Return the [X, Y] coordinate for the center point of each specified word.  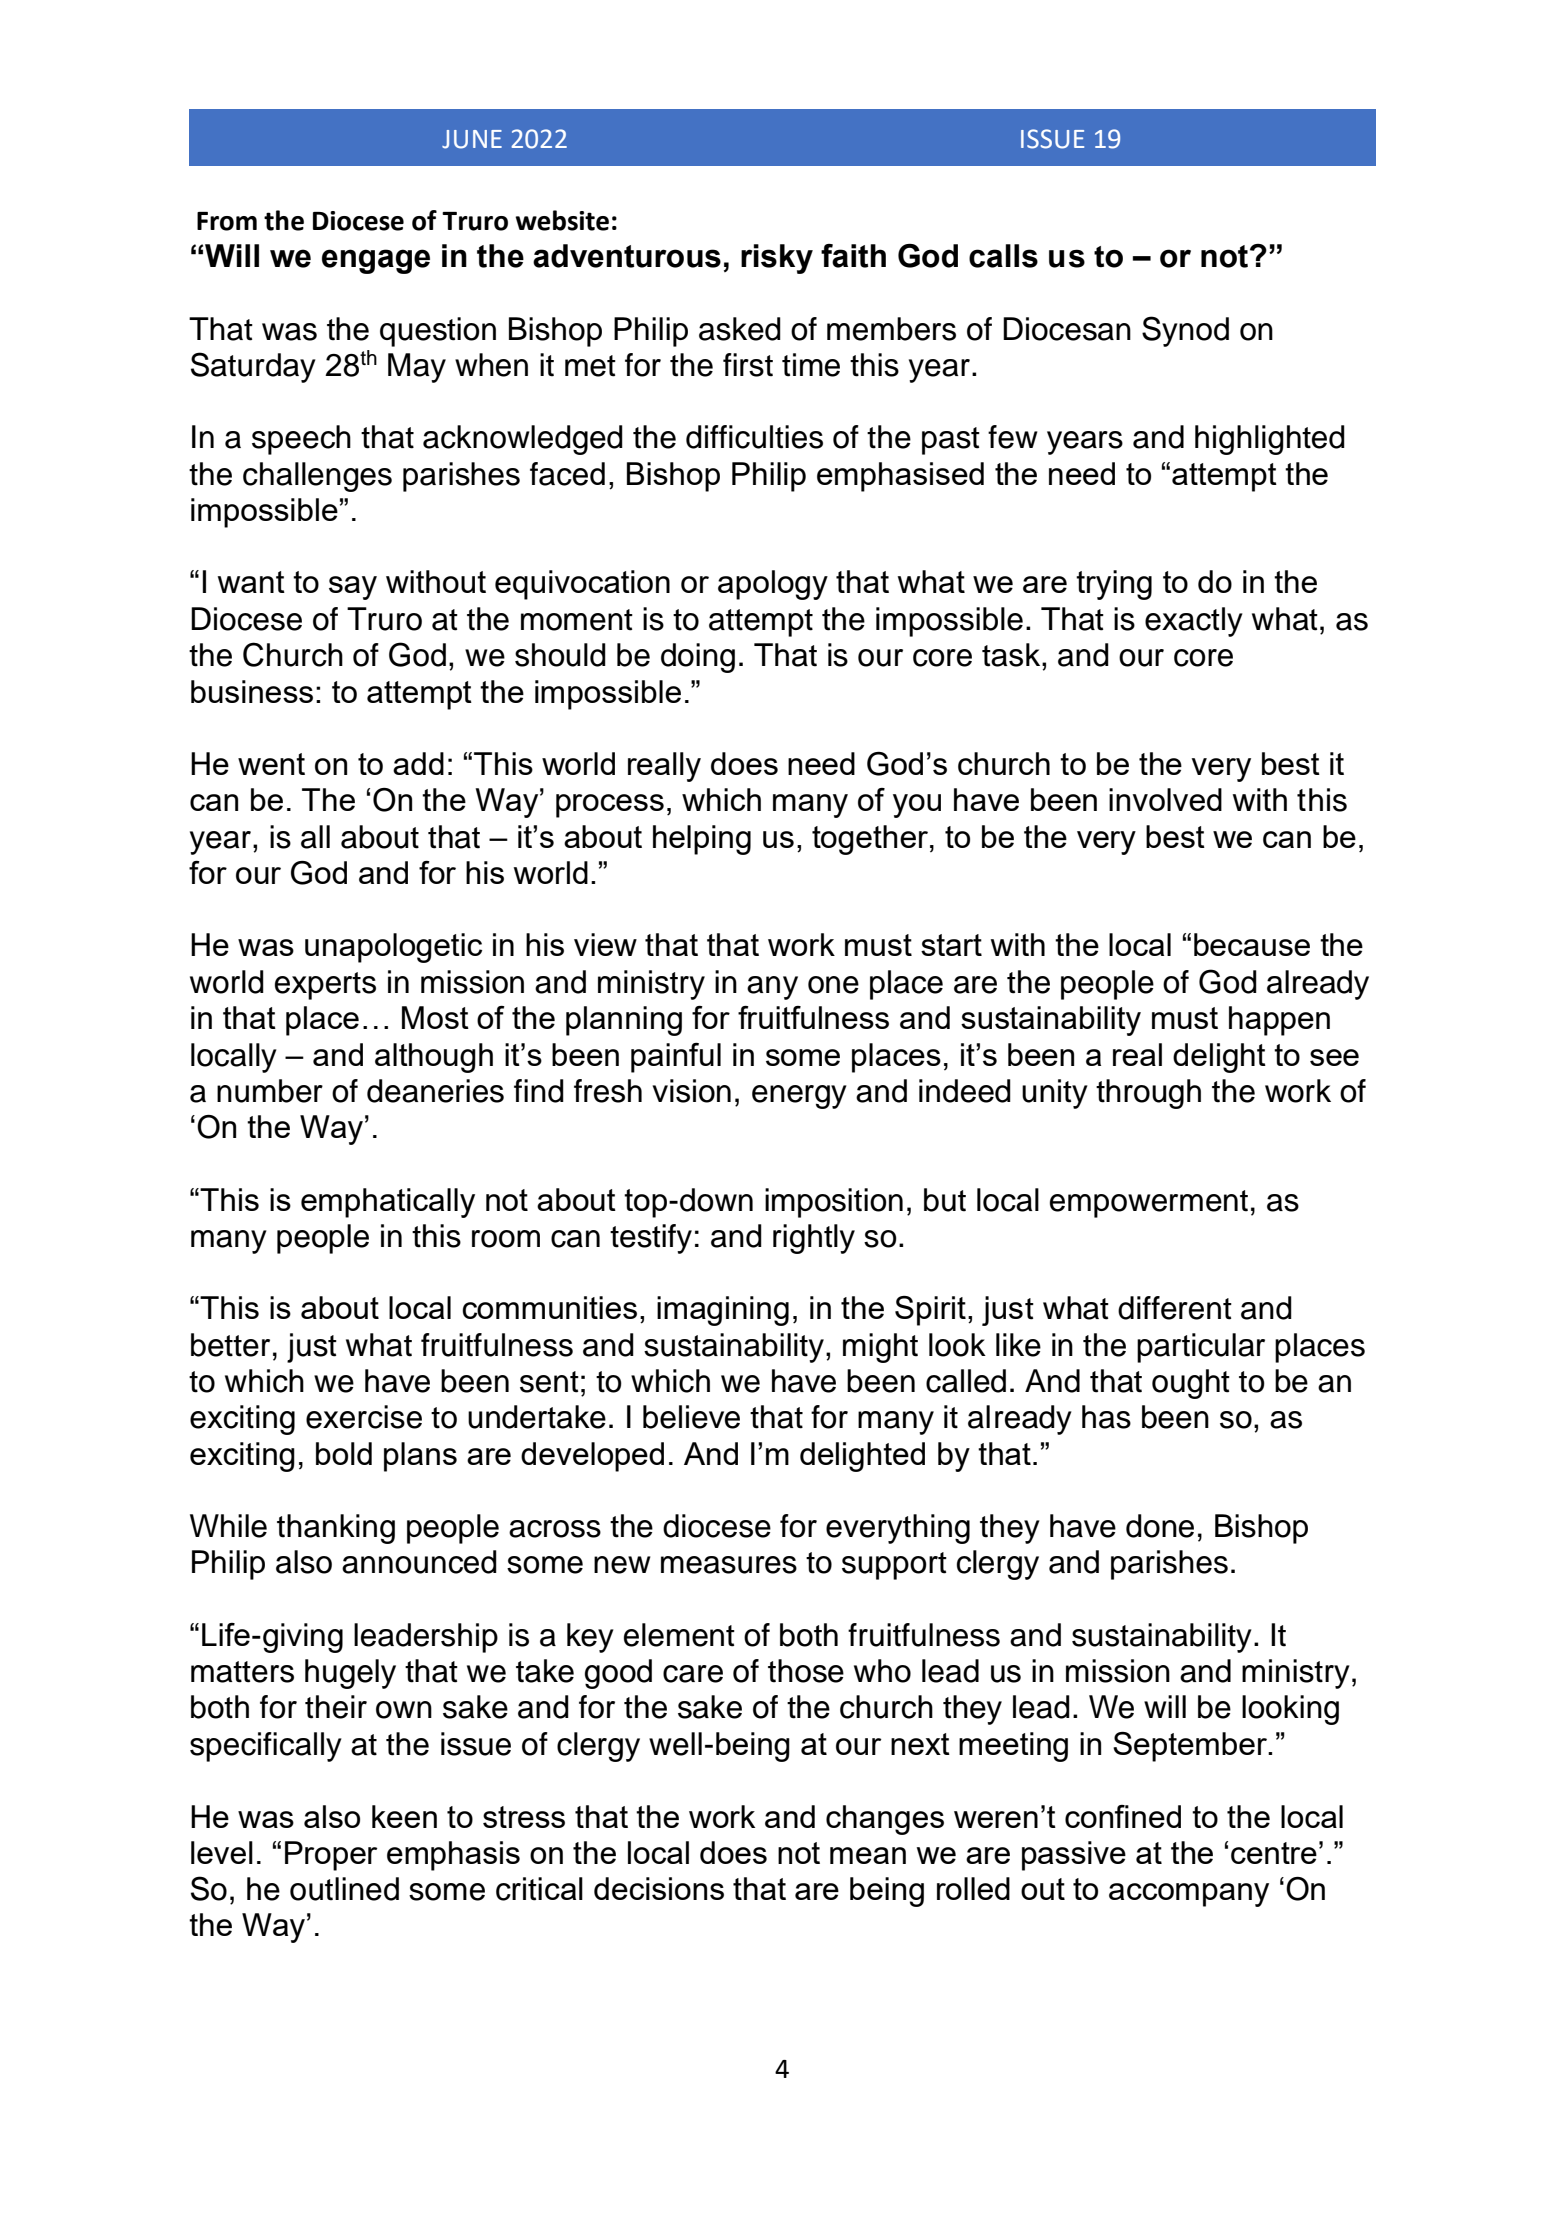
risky [777, 259]
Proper [331, 1856]
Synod [1185, 331]
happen [1279, 1021]
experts [325, 986]
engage [376, 261]
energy [799, 1097]
